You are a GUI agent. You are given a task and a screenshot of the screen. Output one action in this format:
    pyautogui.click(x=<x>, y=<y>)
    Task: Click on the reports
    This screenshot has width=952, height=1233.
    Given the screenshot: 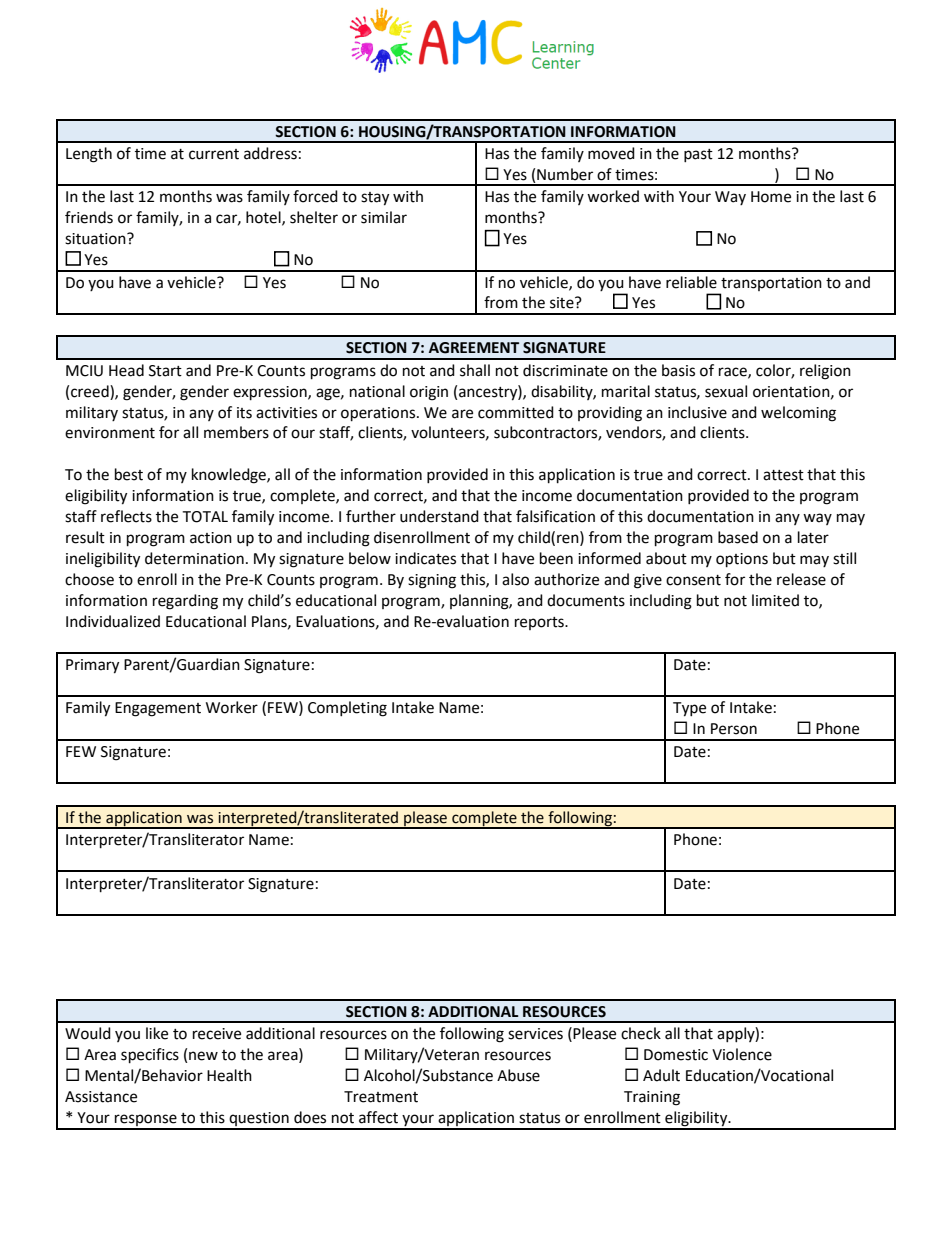 What is the action you would take?
    pyautogui.click(x=540, y=623)
